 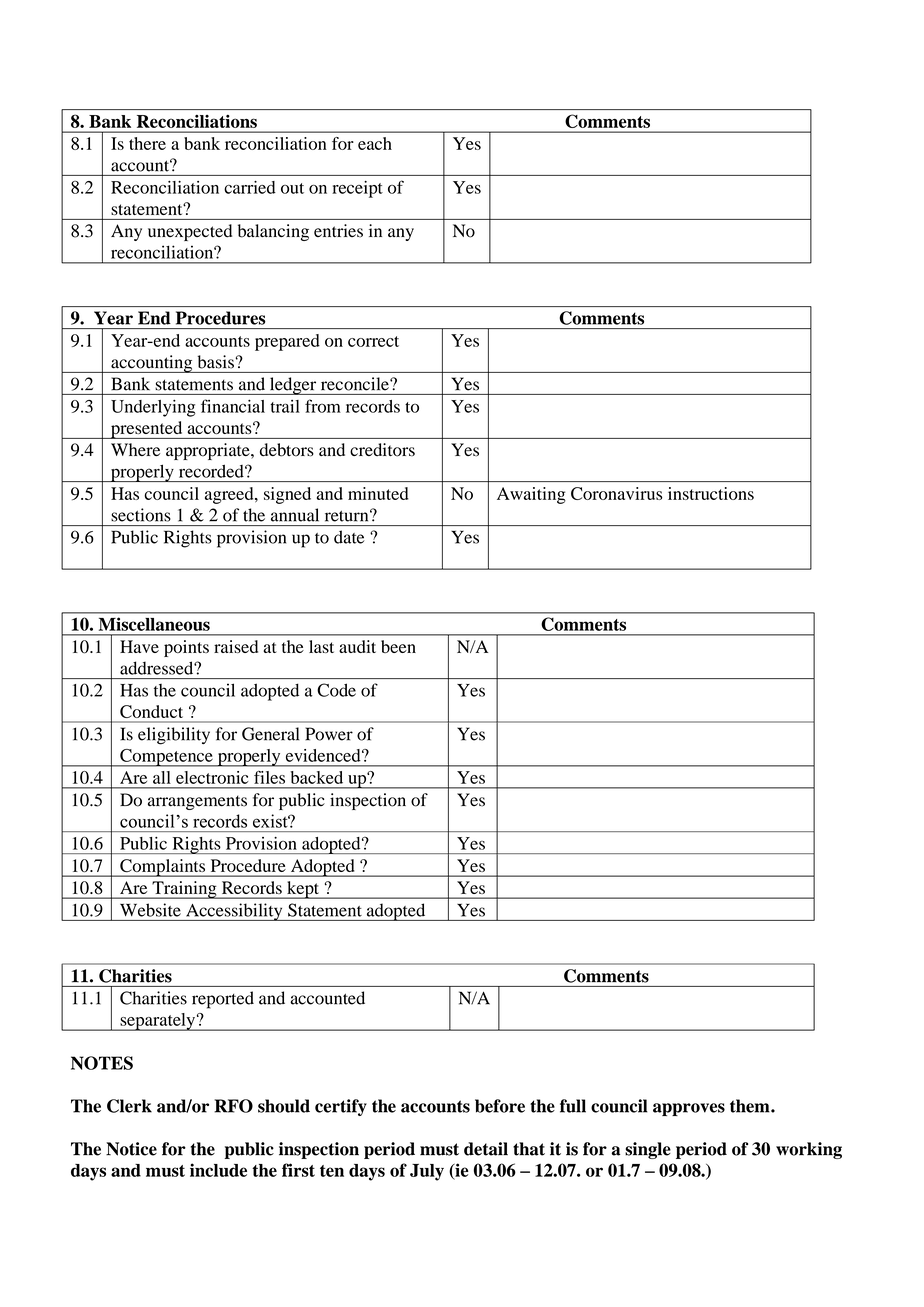 I want to click on receipt, so click(x=357, y=189).
